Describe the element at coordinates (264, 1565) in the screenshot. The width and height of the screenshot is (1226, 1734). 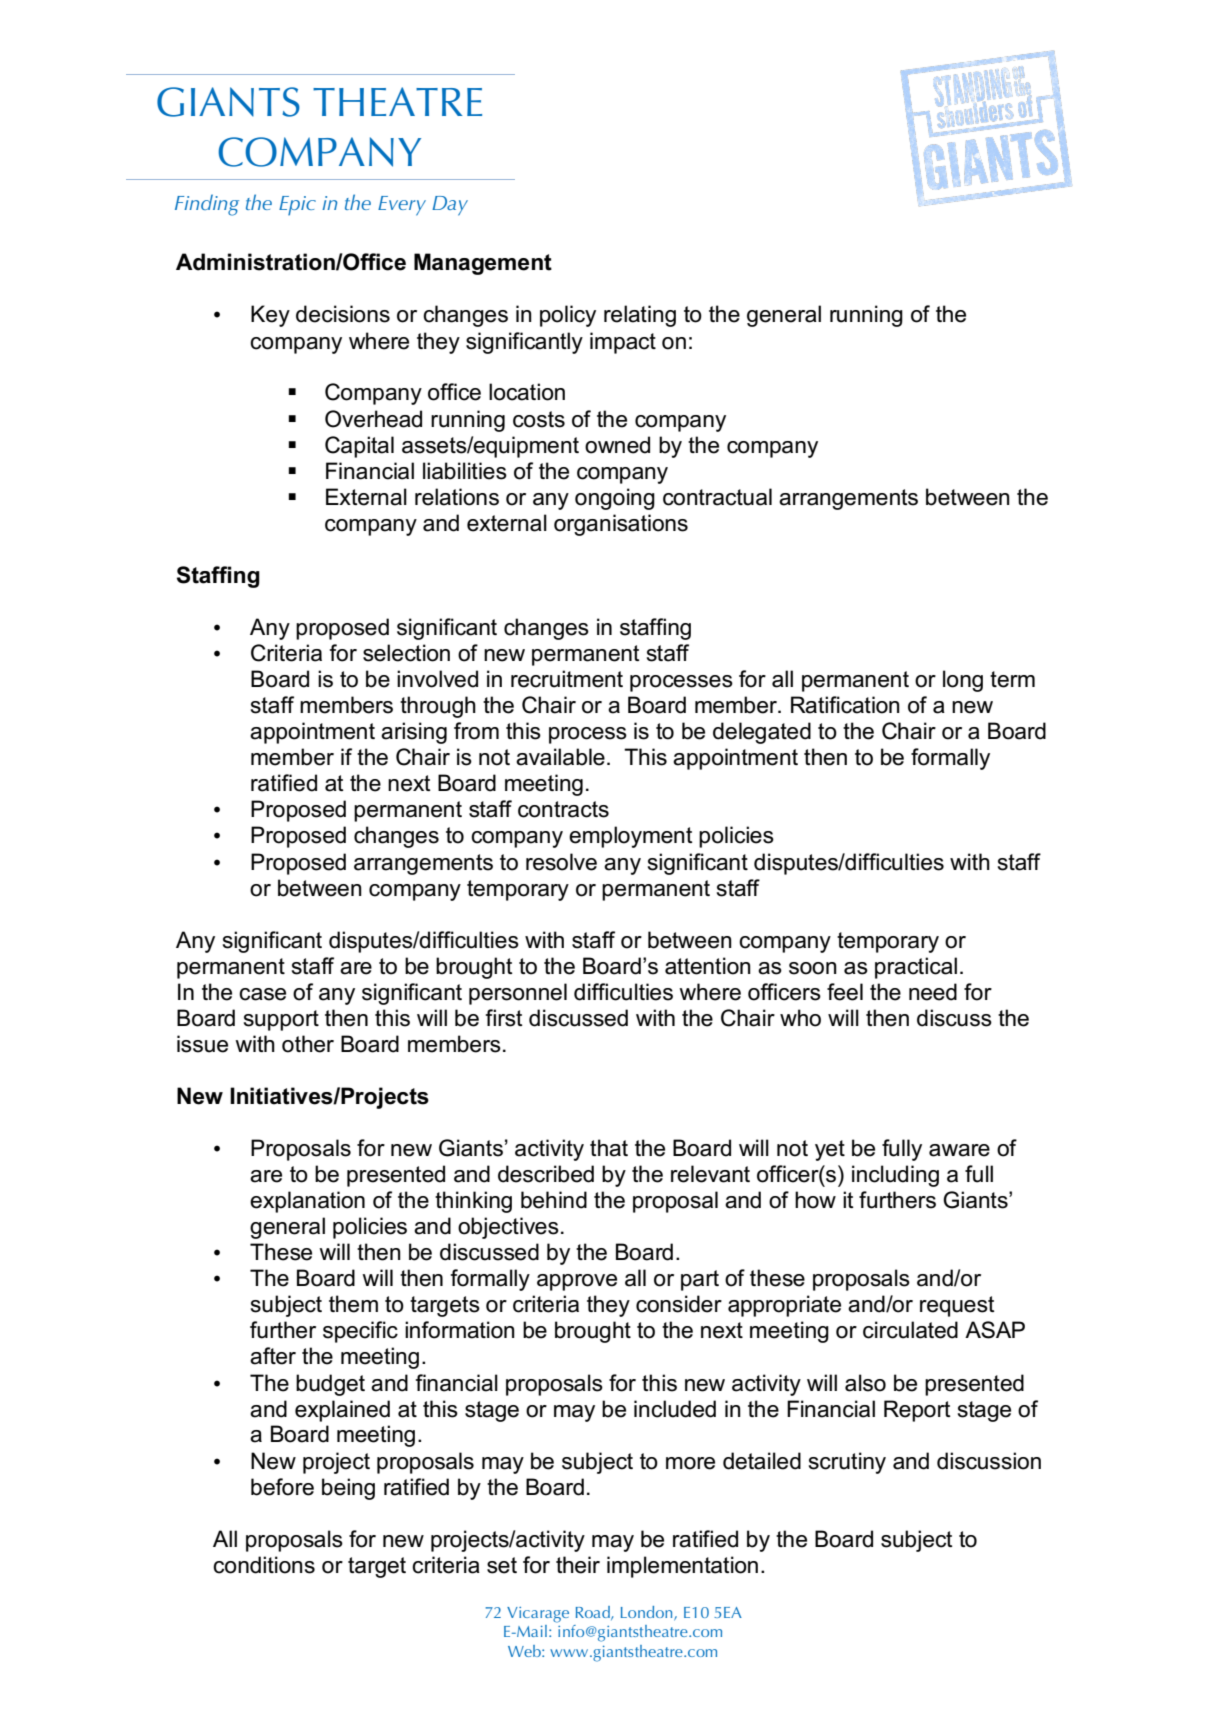
I see `conditions` at that location.
